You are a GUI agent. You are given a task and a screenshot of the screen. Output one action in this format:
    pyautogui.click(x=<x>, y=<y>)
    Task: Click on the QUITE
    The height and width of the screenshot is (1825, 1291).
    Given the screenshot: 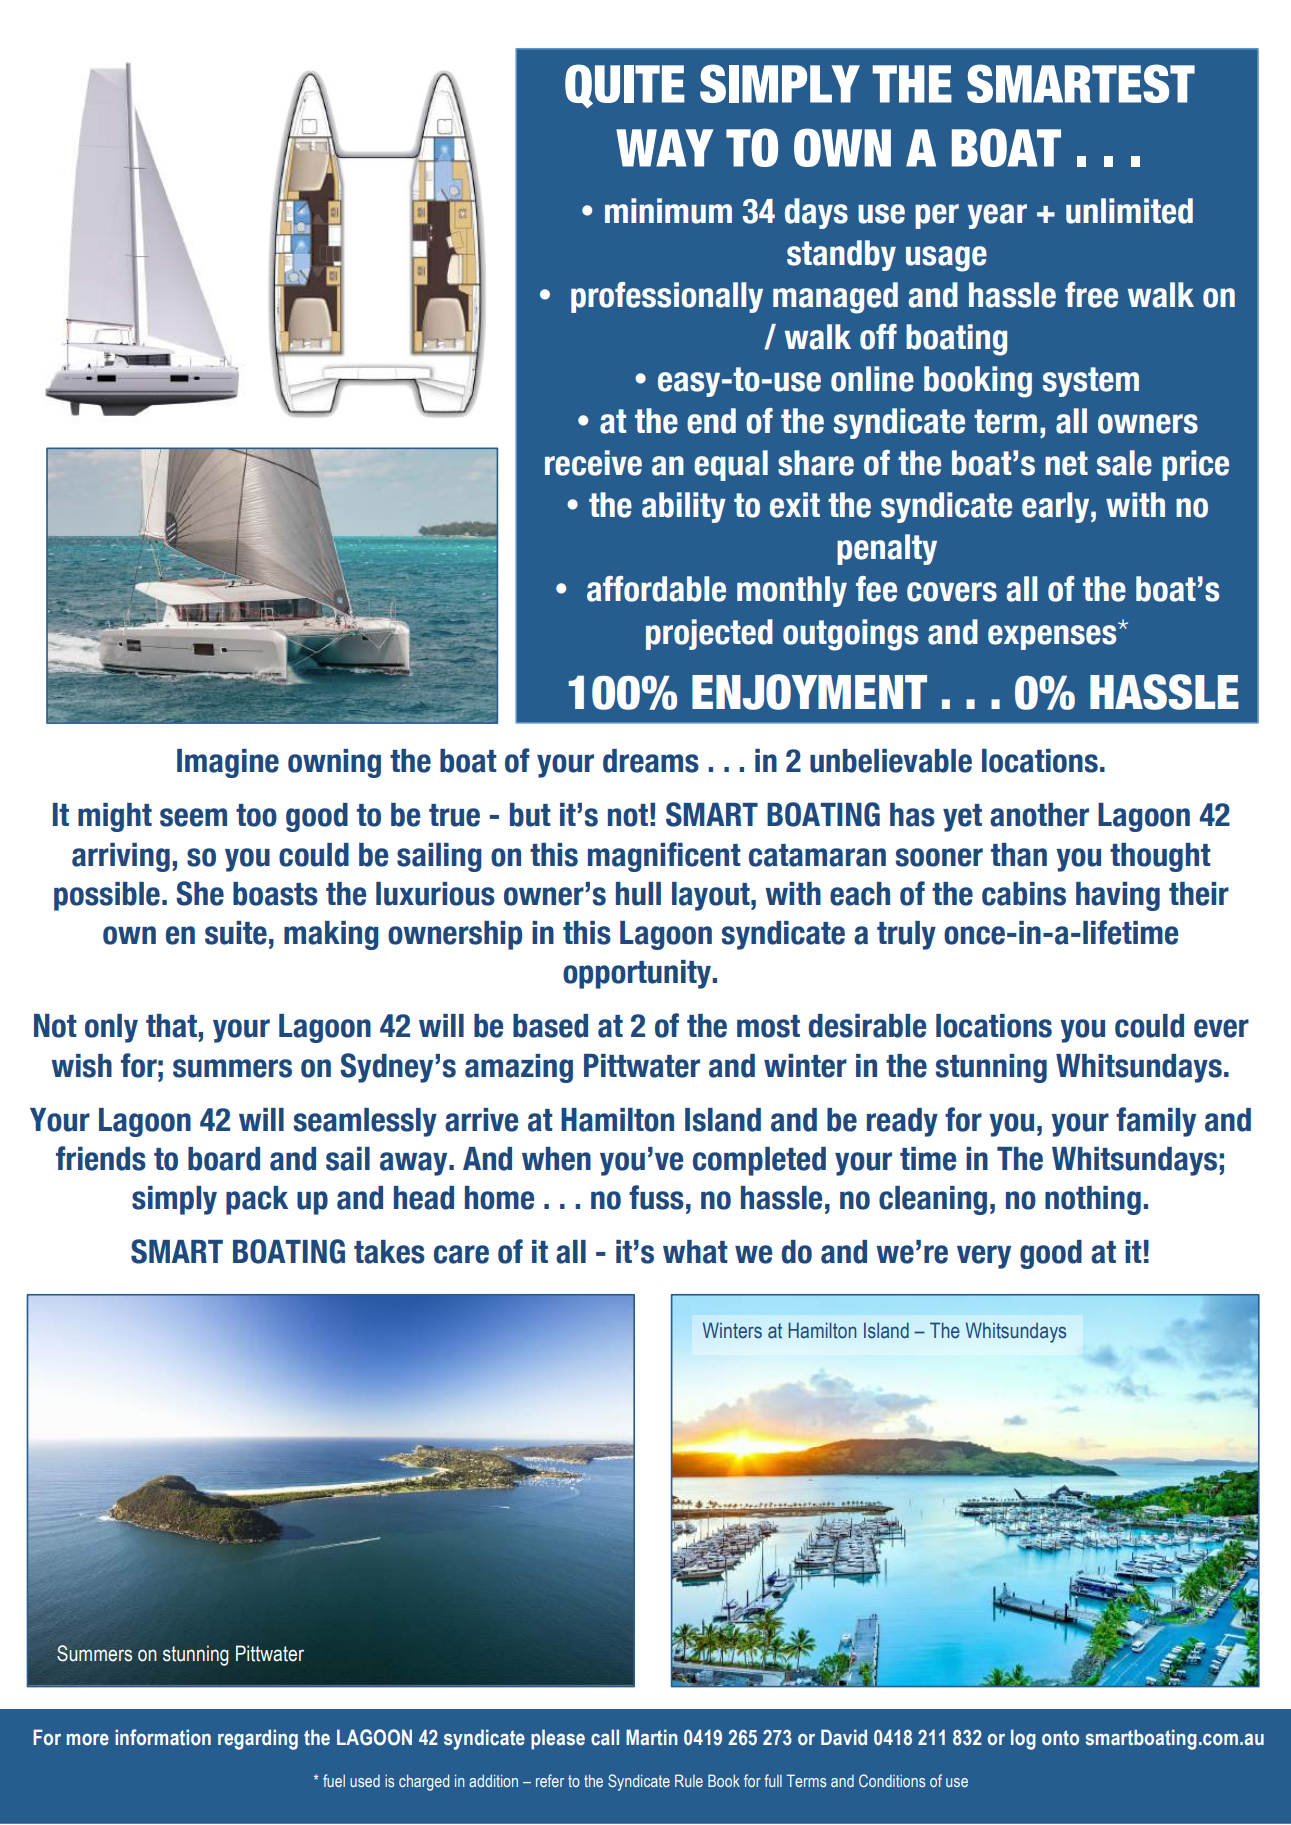 What is the action you would take?
    pyautogui.click(x=625, y=86)
